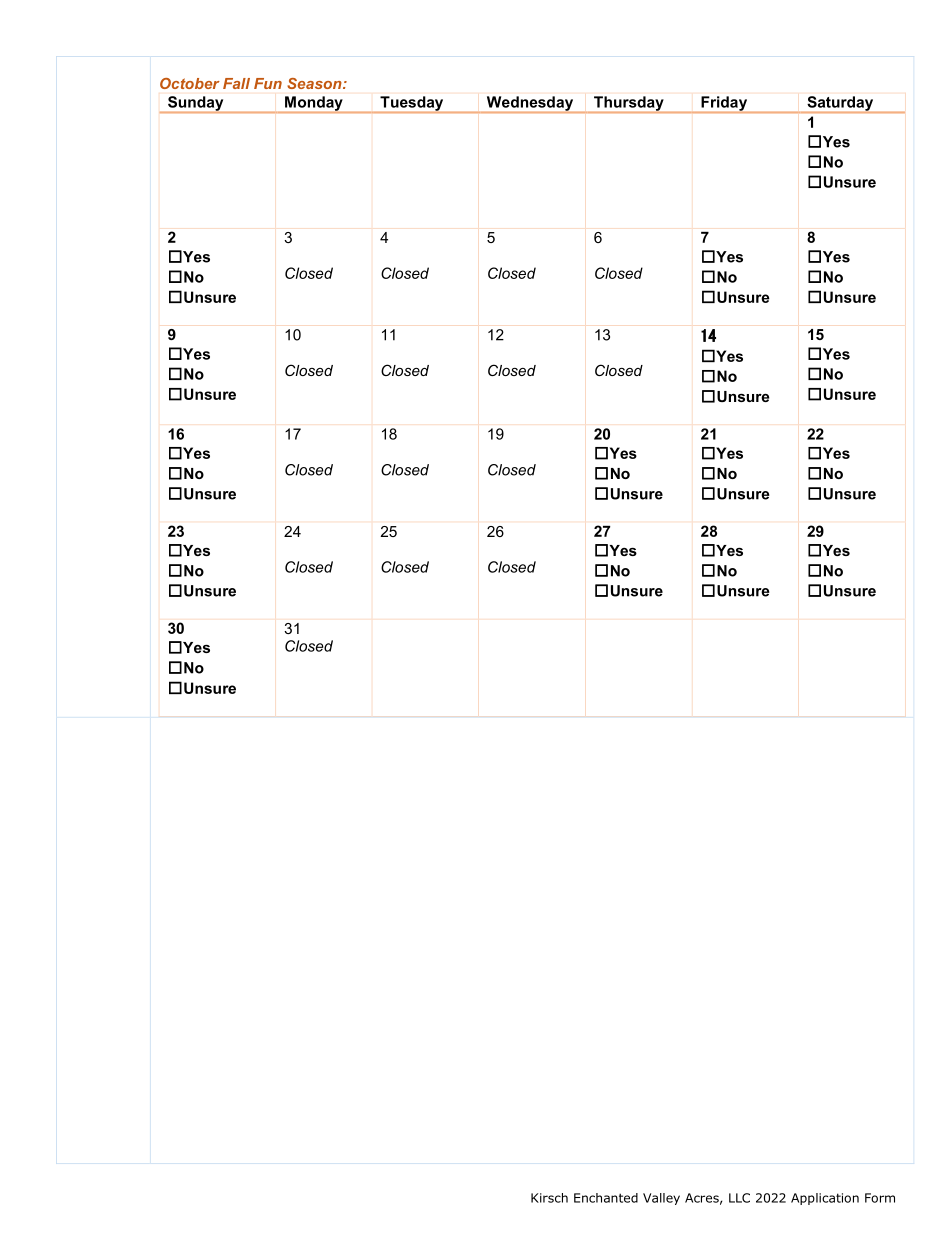 The height and width of the screenshot is (1233, 952). Describe the element at coordinates (661, 1199) in the screenshot. I see `Valley` at that location.
